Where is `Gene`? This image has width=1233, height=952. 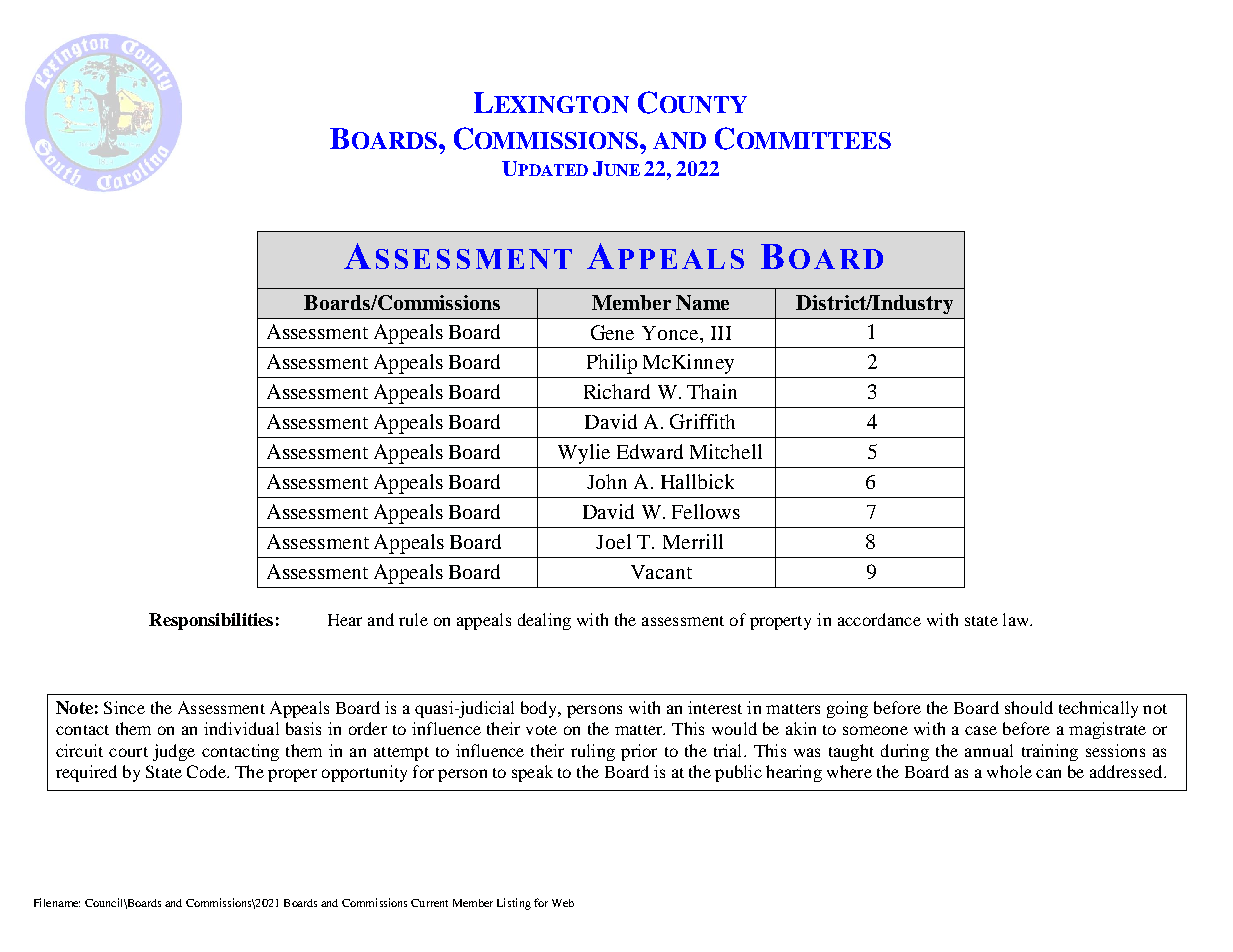 Gene is located at coordinates (612, 332).
